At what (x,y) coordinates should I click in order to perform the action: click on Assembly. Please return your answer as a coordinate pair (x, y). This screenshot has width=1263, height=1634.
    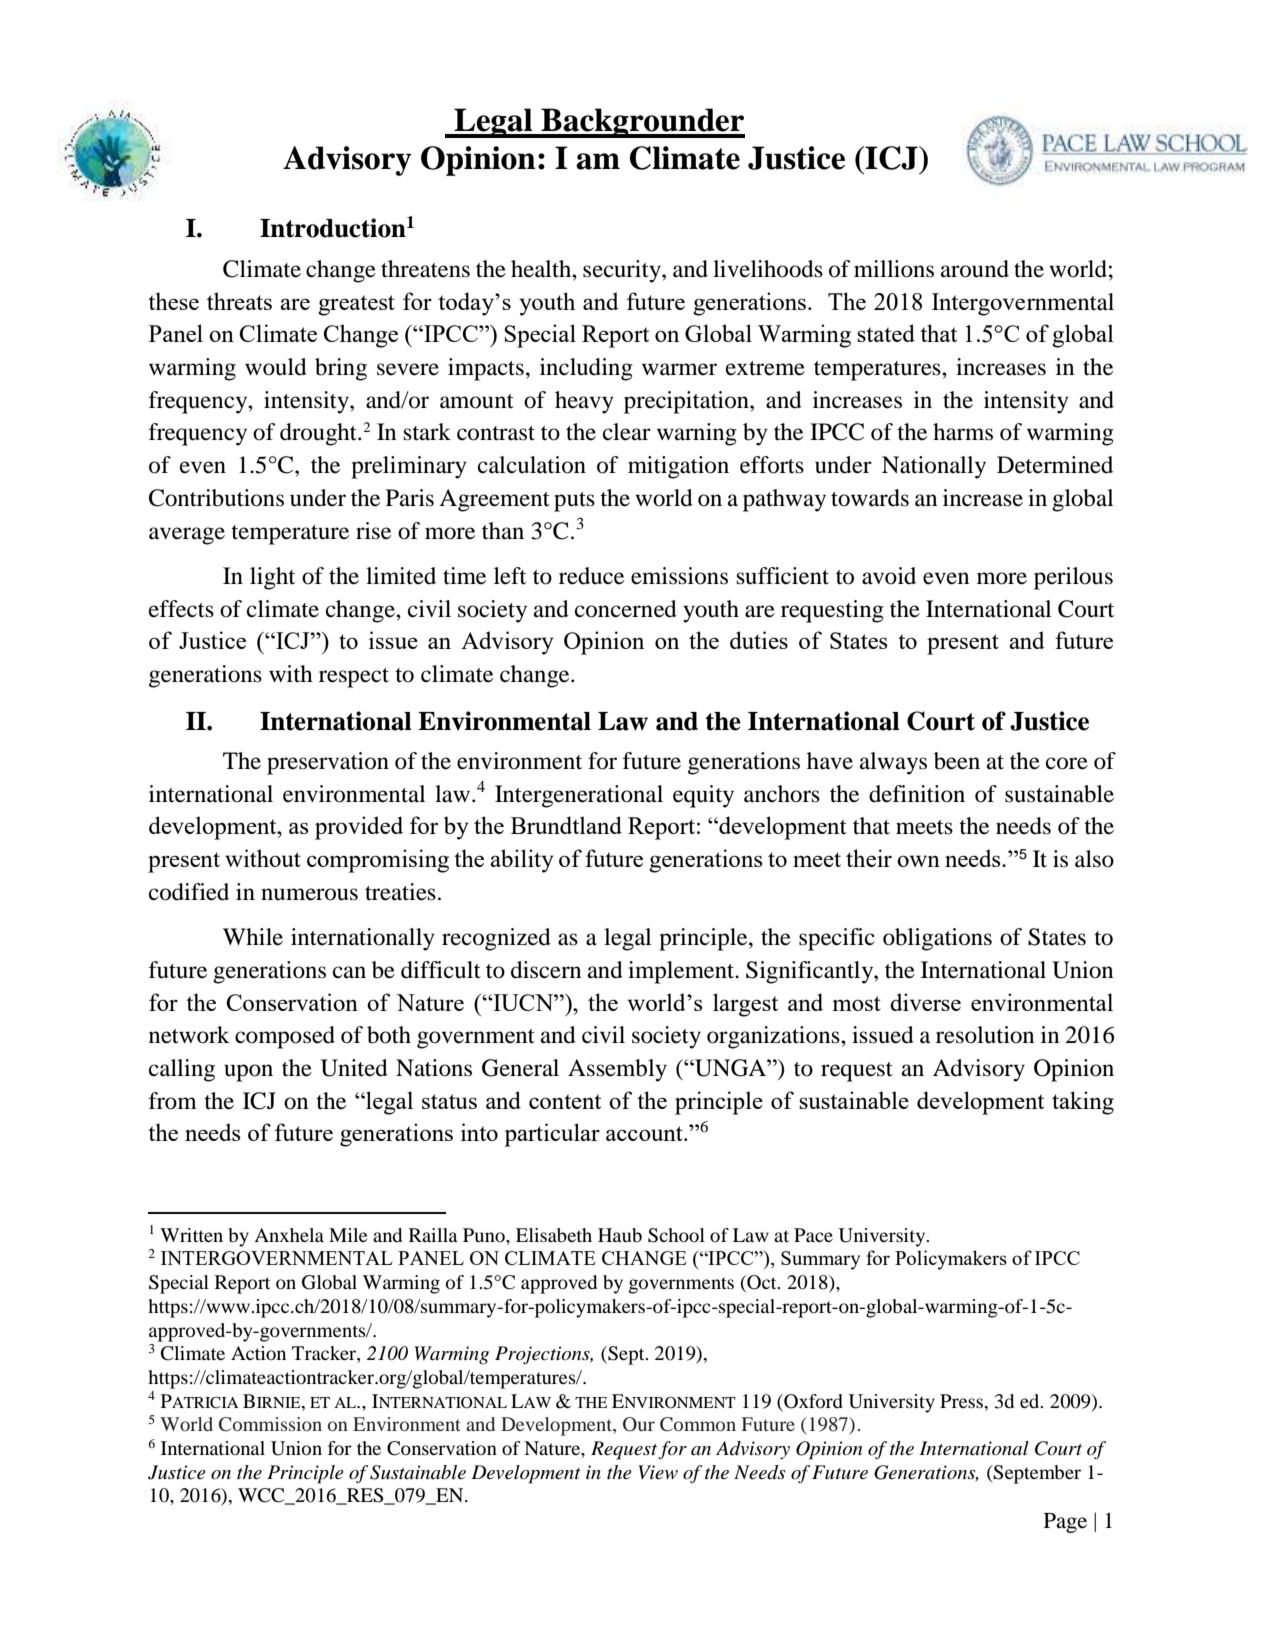
    Looking at the image, I should click on (617, 1070).
